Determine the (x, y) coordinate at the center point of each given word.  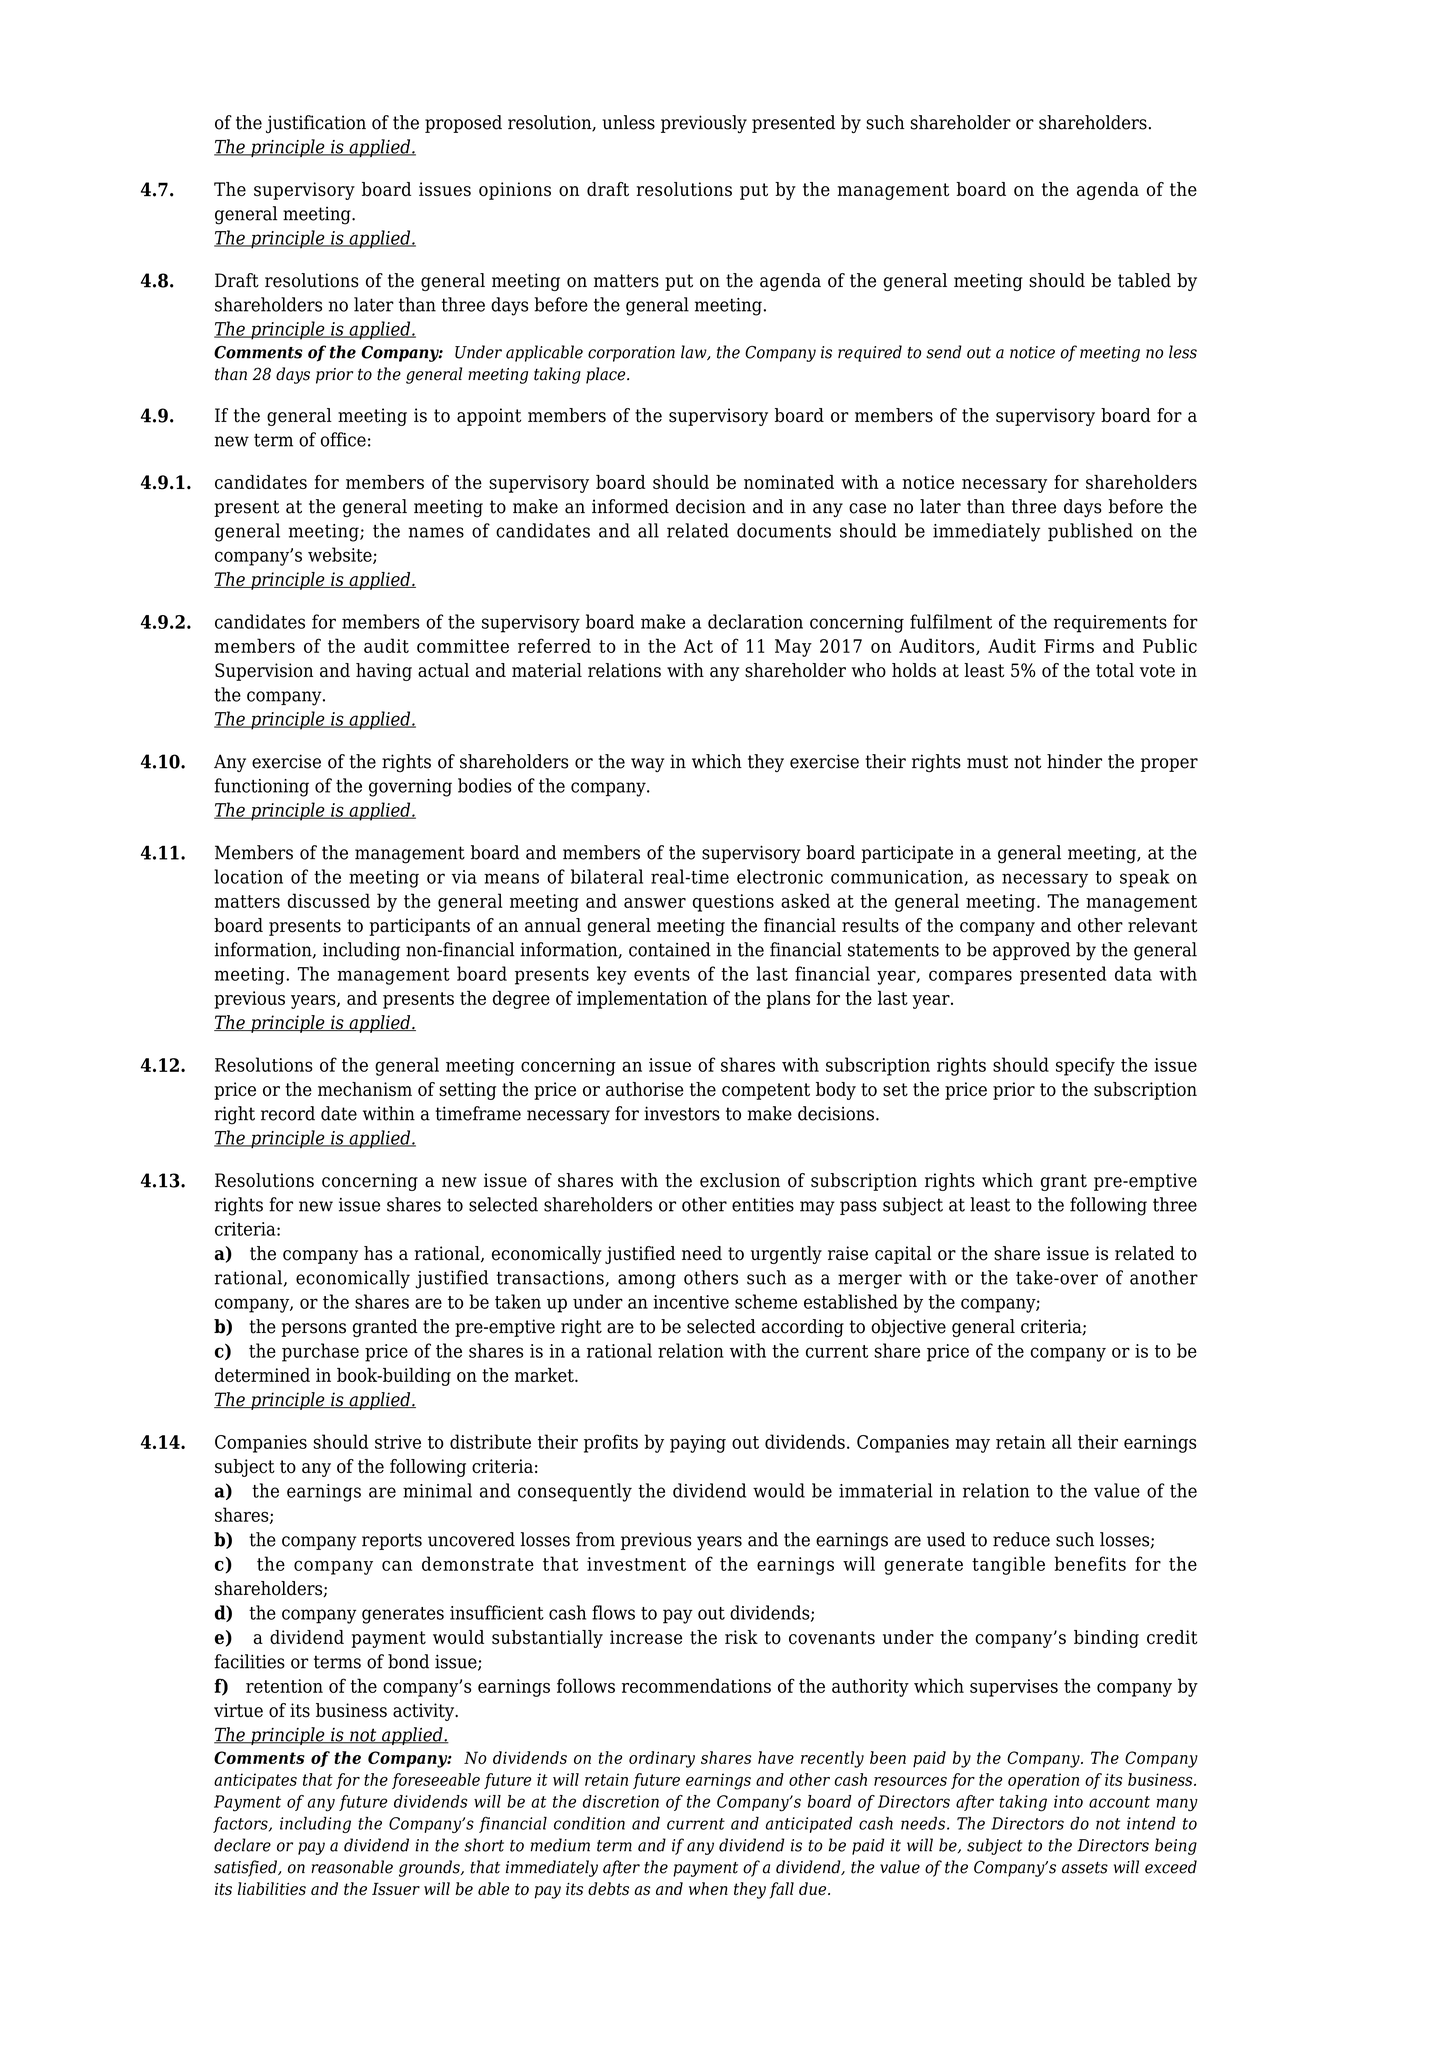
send (944, 352)
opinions (515, 191)
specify (1085, 1066)
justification (316, 124)
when (708, 1888)
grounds (430, 1868)
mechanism (365, 1089)
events (662, 974)
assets (1085, 1868)
